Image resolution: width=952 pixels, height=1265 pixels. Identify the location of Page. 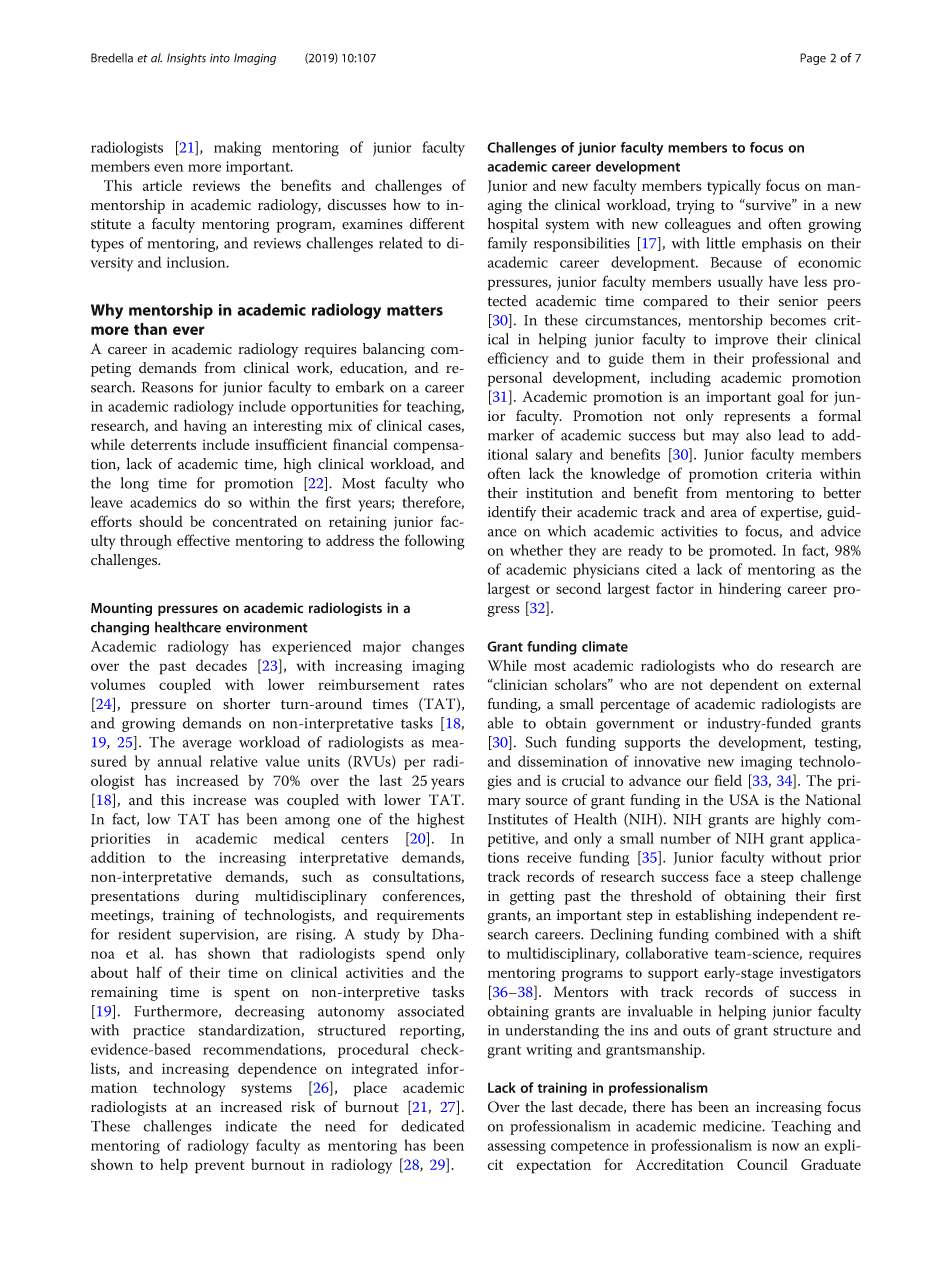
(813, 59).
